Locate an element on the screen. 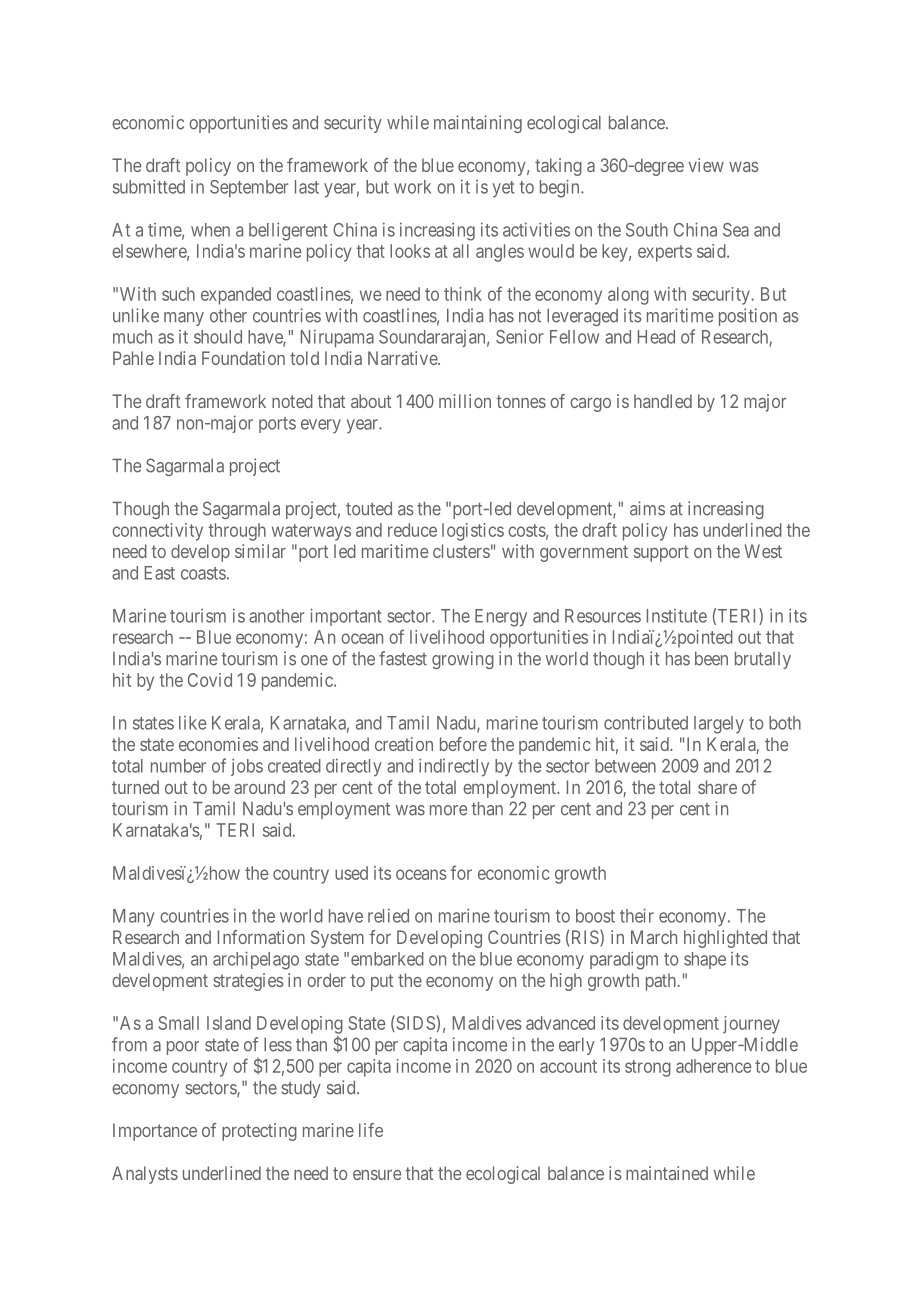 Image resolution: width=924 pixels, height=1308 pixels. life is located at coordinates (371, 1130).
